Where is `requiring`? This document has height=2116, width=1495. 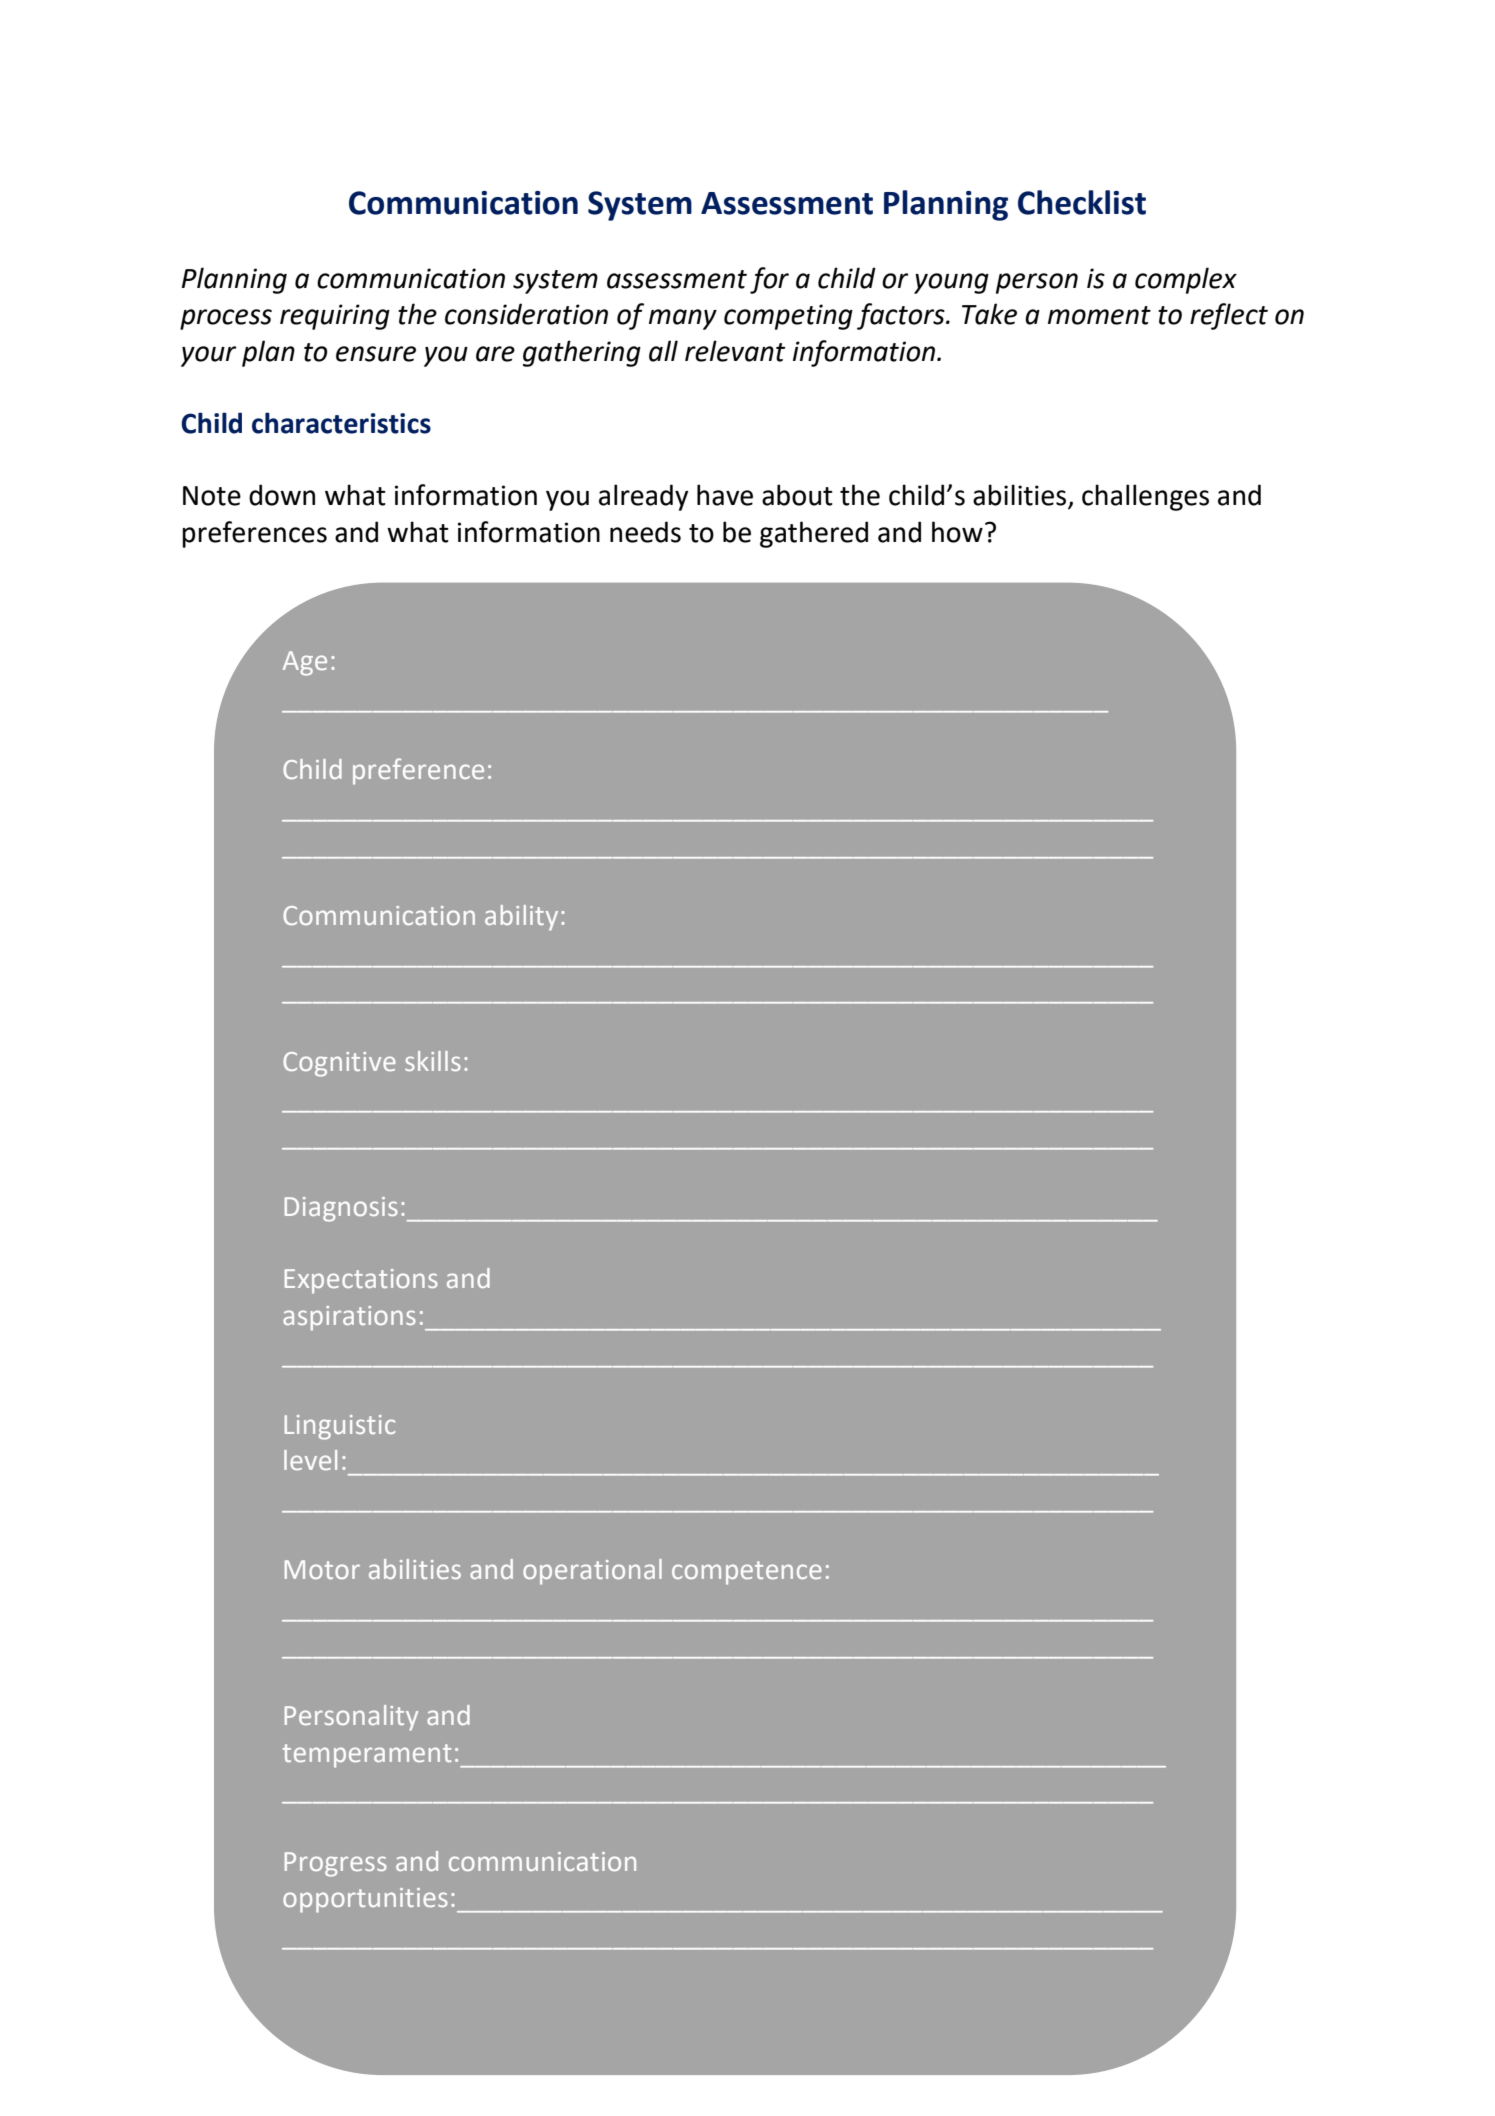
requiring is located at coordinates (335, 317).
